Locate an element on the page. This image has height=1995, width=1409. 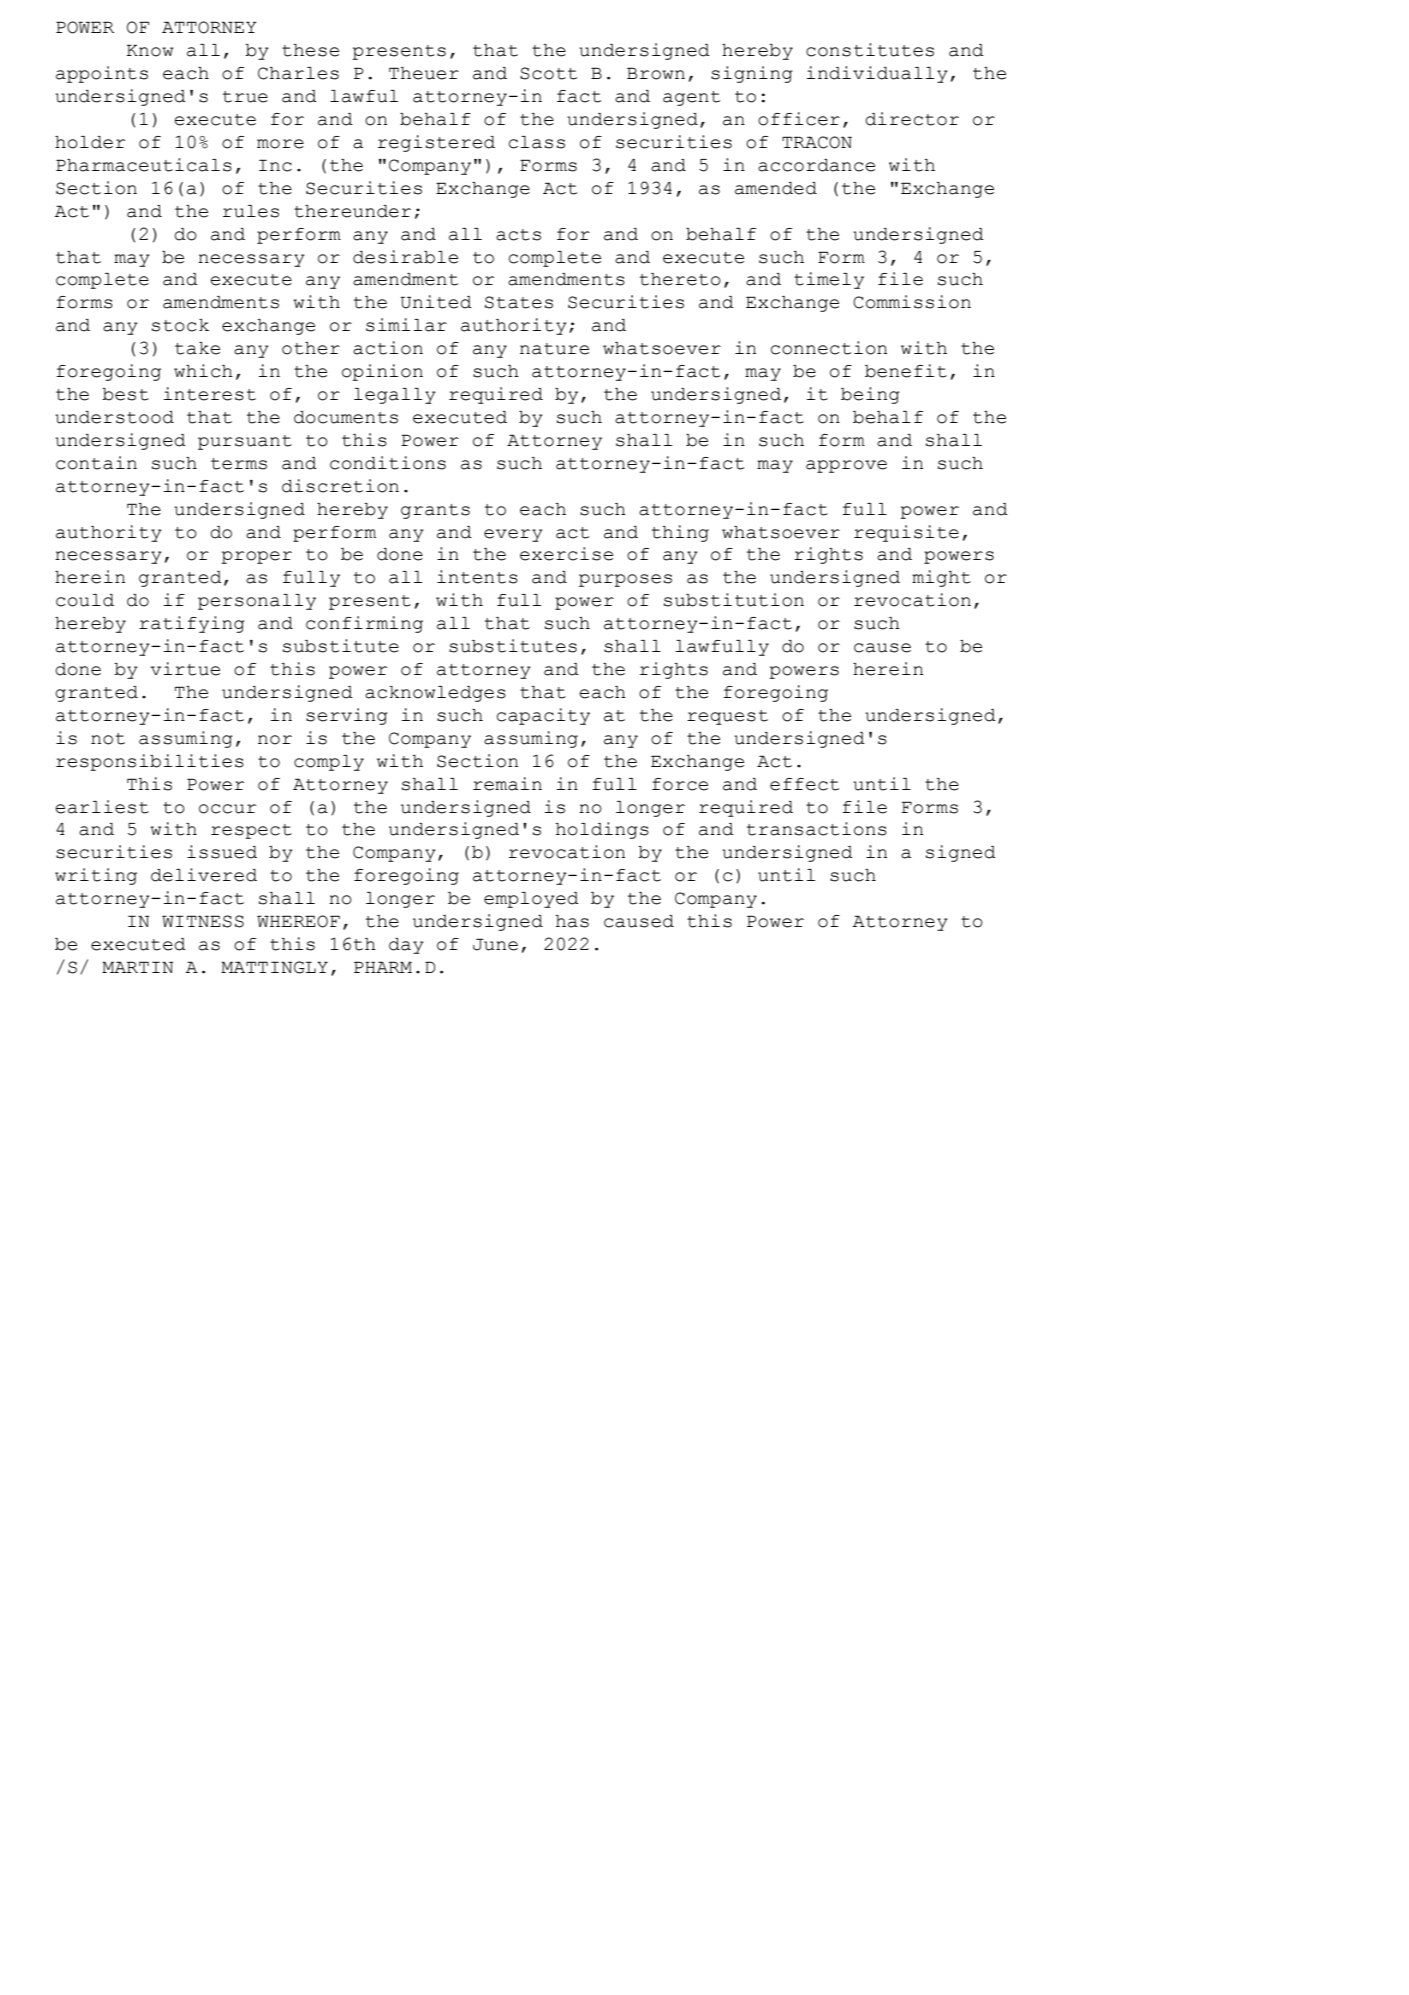
true is located at coordinates (245, 97).
